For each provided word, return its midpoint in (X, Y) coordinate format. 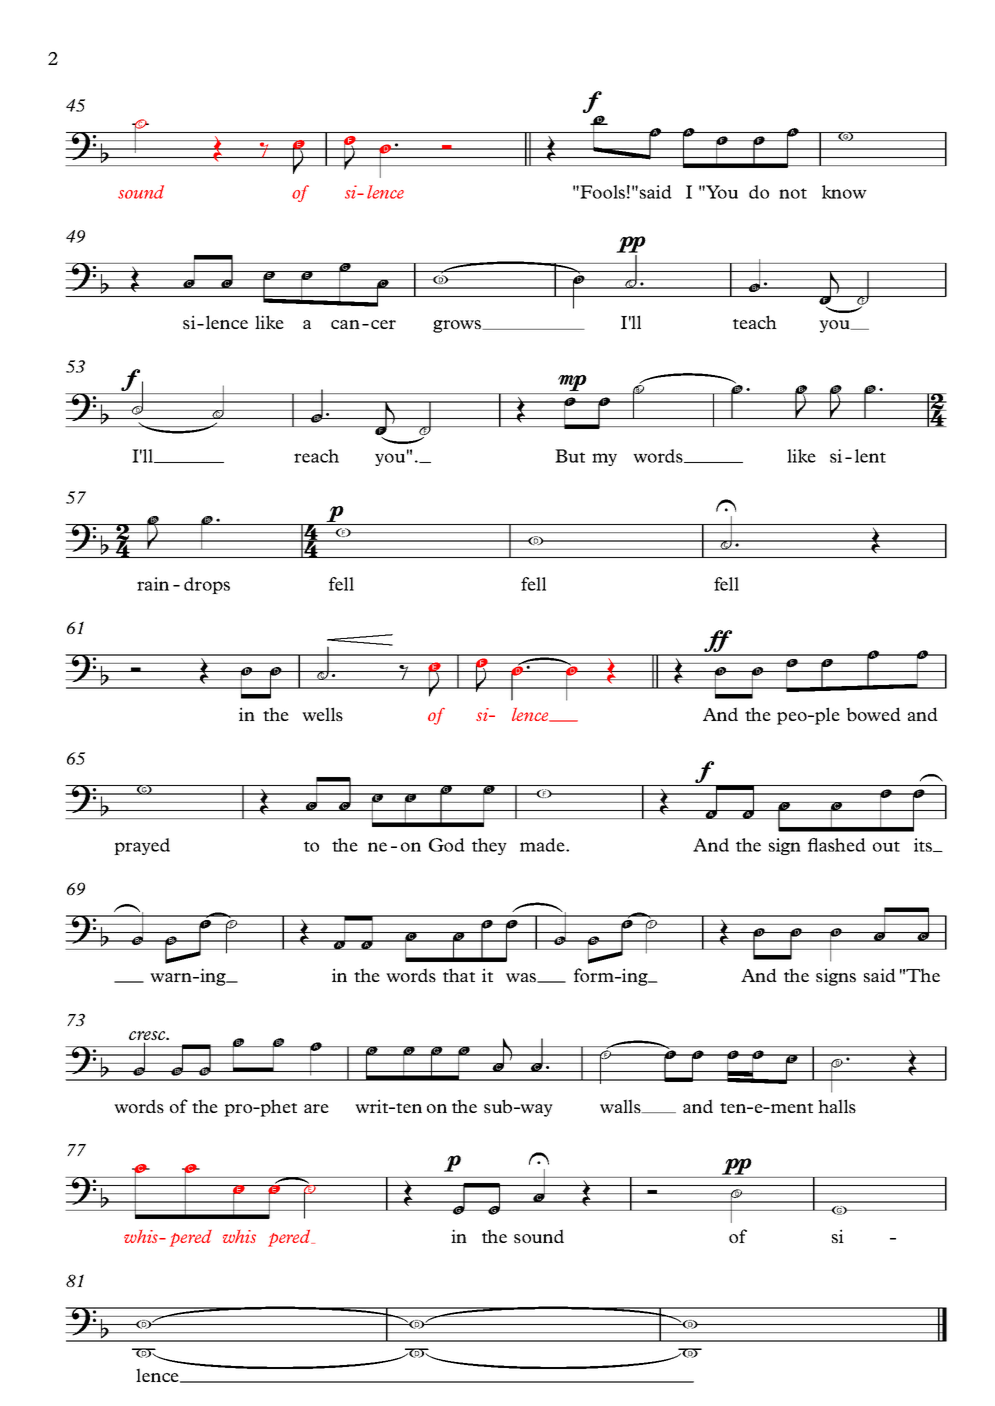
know (844, 192)
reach (316, 456)
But (570, 456)
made (543, 845)
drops (207, 585)
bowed (873, 714)
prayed (142, 846)
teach (755, 322)
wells (322, 714)
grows (458, 326)
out (886, 846)
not (793, 193)
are (316, 1108)
